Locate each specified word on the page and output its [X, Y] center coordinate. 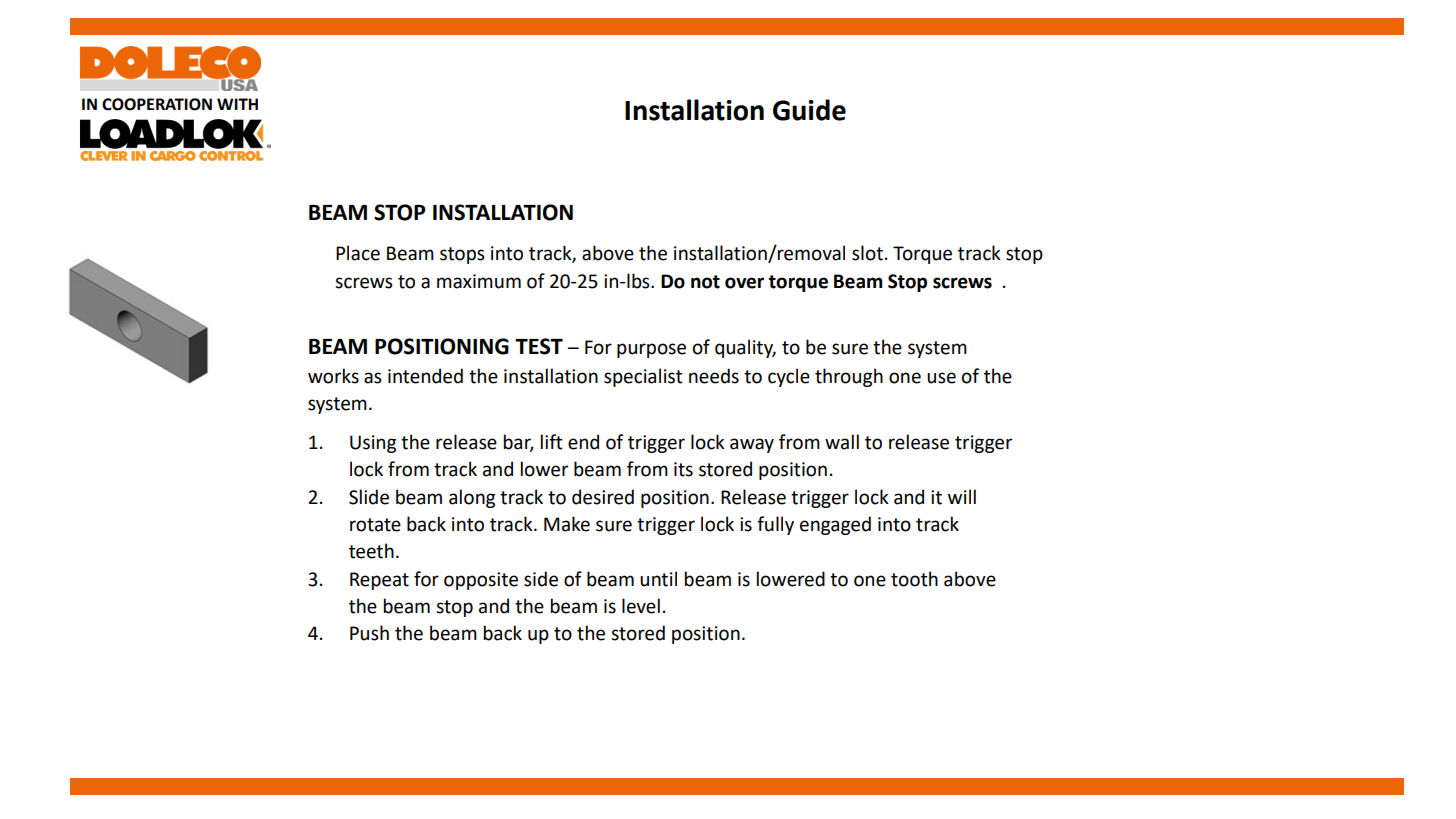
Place [358, 253]
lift [552, 442]
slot [867, 253]
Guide [809, 110]
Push [369, 633]
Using [373, 444]
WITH [237, 104]
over [744, 283]
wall [842, 442]
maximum [479, 281]
